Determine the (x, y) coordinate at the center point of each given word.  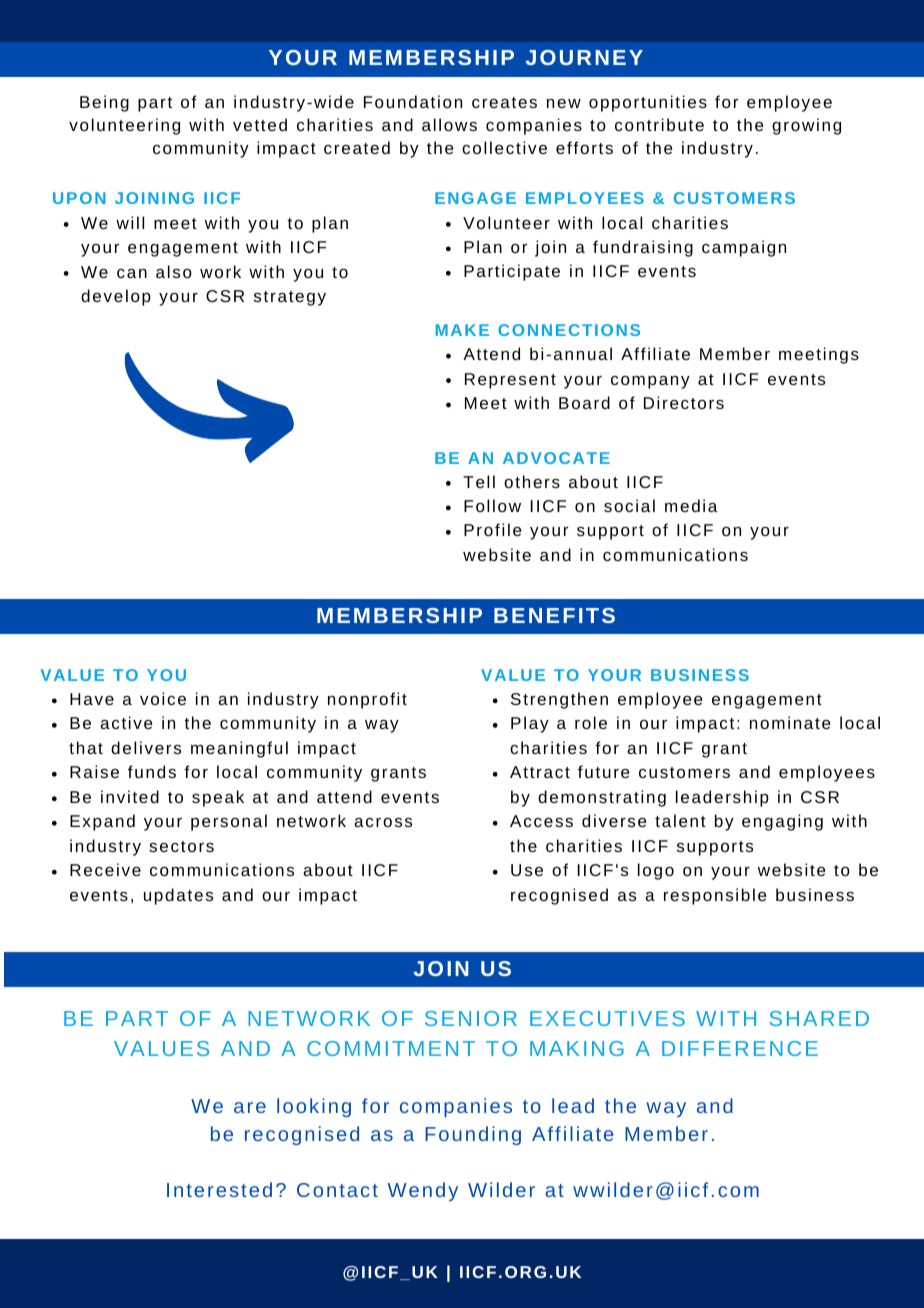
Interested (219, 1189)
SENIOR (471, 1018)
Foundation (413, 101)
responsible (715, 896)
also (174, 271)
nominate (790, 722)
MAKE (462, 330)
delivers (146, 747)
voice (163, 698)
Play (530, 724)
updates (178, 896)
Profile (492, 529)
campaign (744, 248)
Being (104, 103)
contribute (659, 124)
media (691, 505)
